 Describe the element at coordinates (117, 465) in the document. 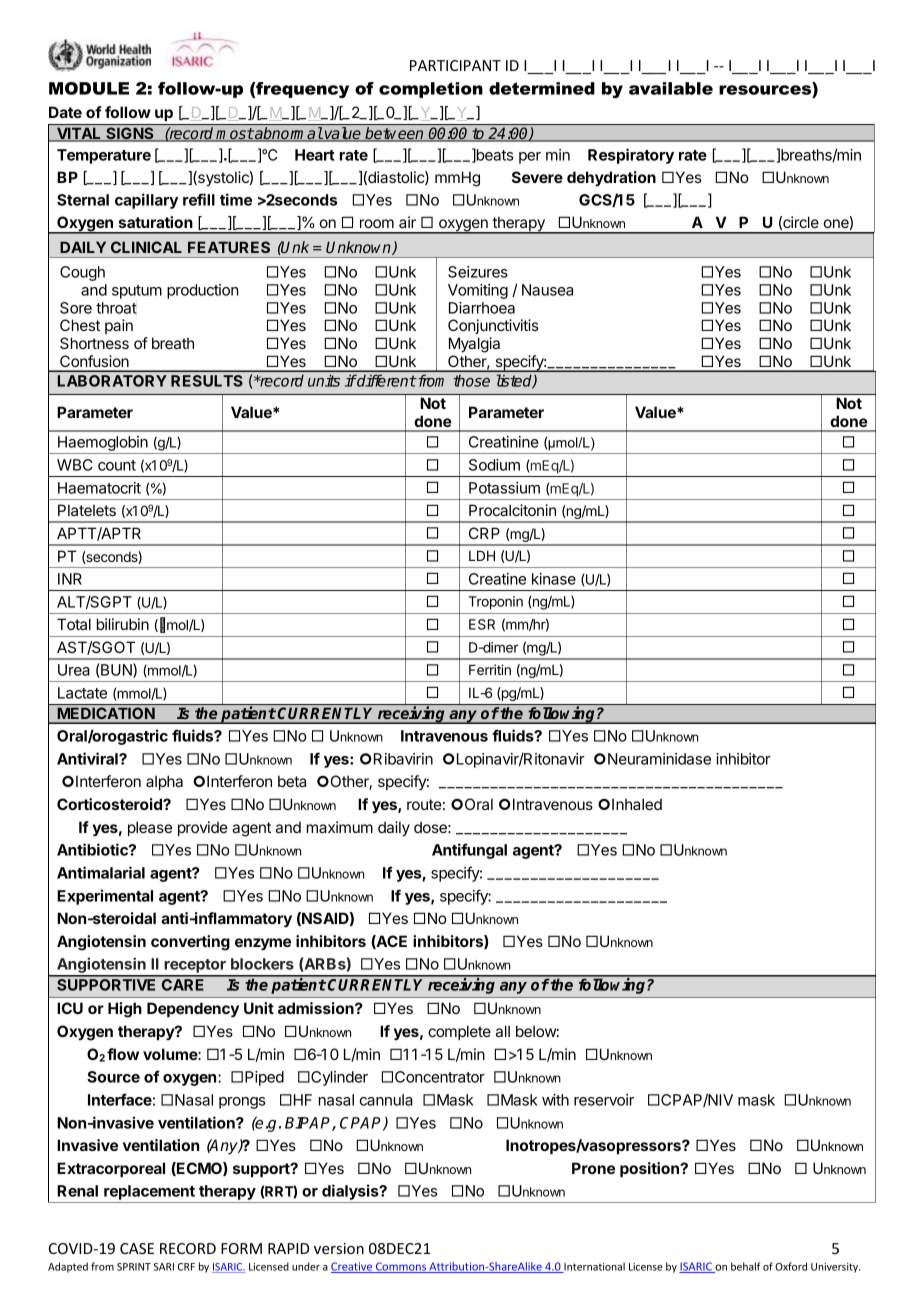

I see `count` at that location.
